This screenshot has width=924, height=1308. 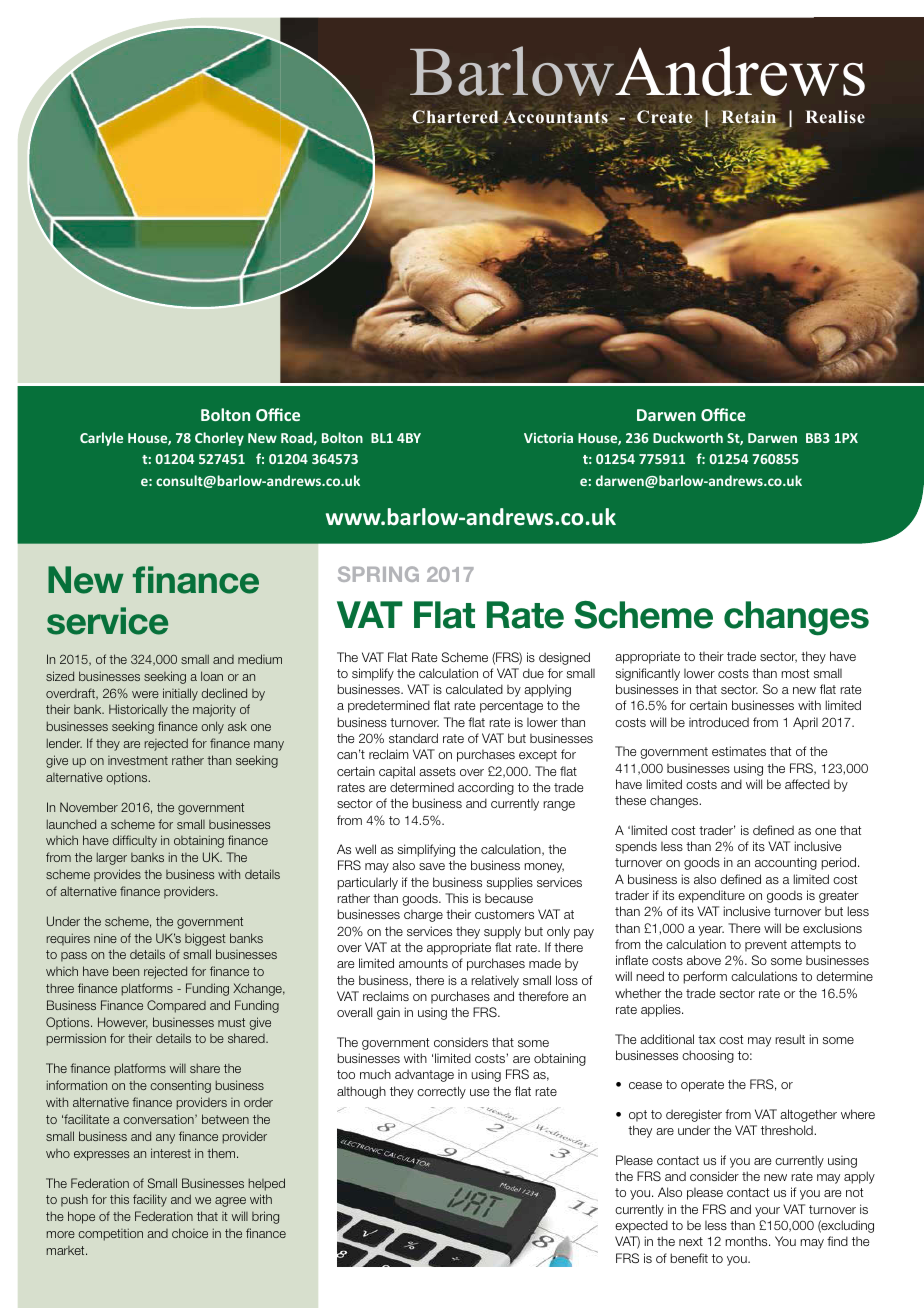 What do you see at coordinates (766, 946) in the screenshot?
I see `prevent` at bounding box center [766, 946].
